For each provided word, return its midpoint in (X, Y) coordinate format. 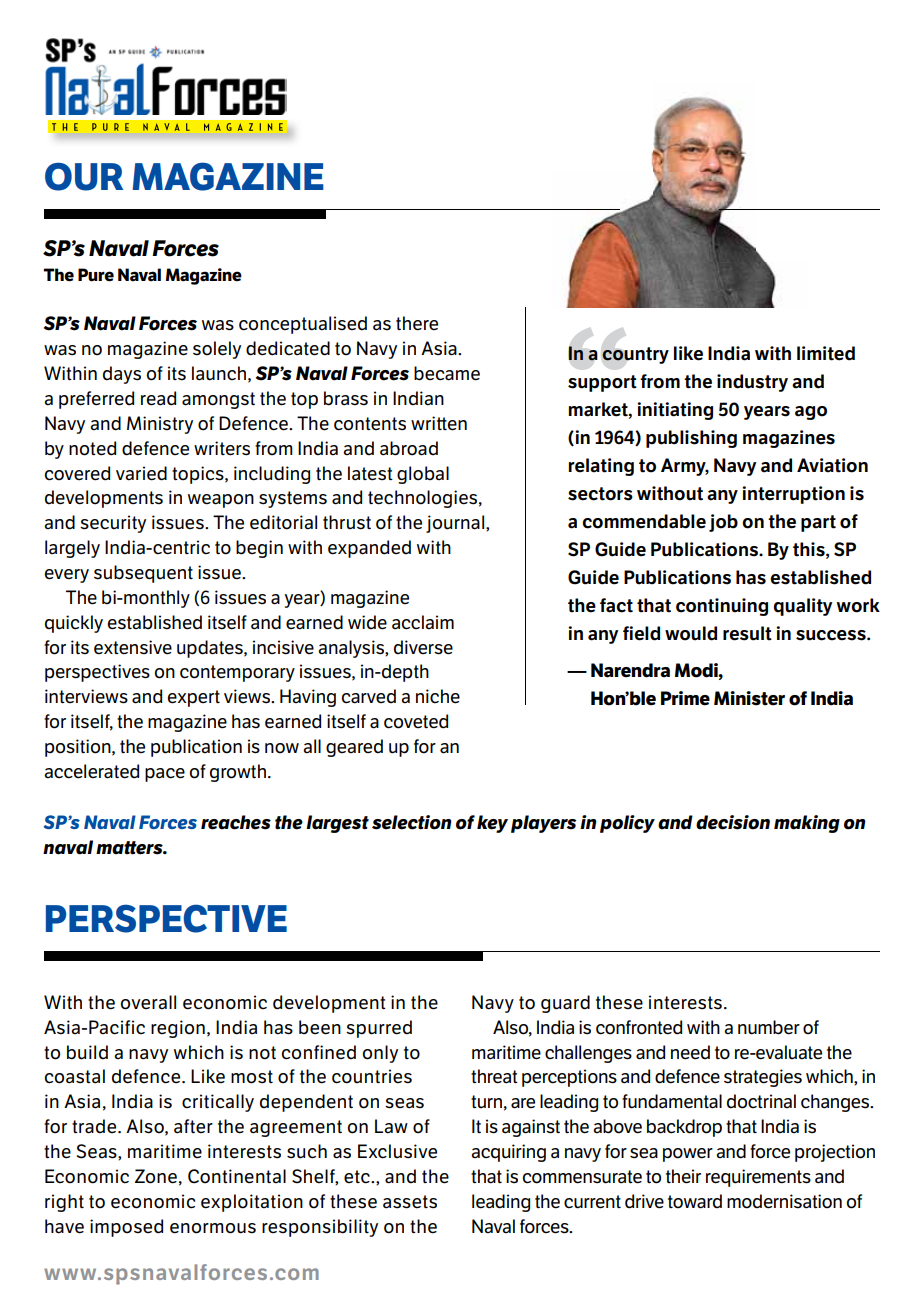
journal (456, 524)
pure (96, 275)
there (417, 323)
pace (165, 775)
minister (749, 698)
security (113, 524)
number (769, 1027)
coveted (416, 721)
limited (826, 353)
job (723, 523)
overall (148, 1002)
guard (565, 1004)
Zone (156, 1176)
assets (410, 1202)
